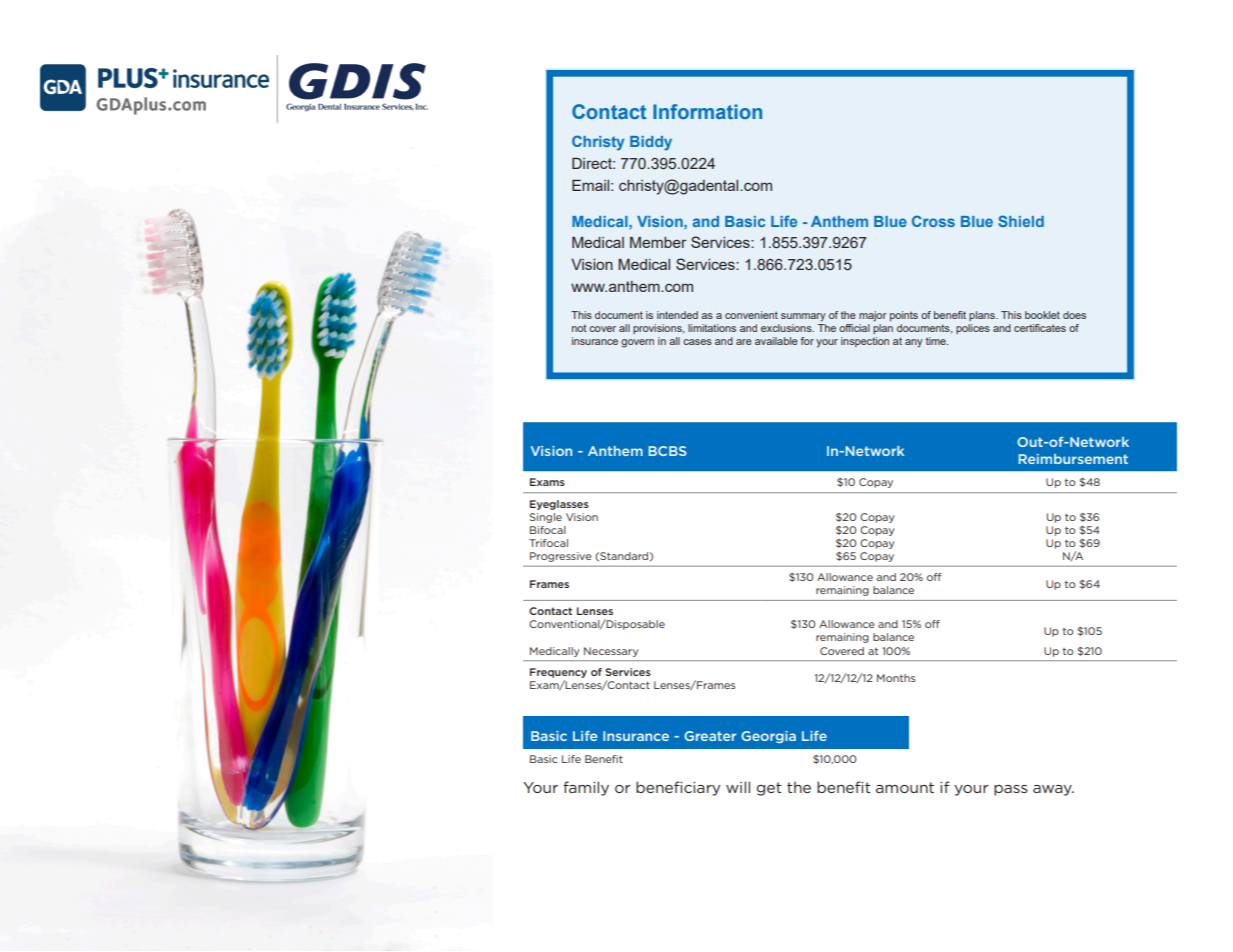 The image size is (1233, 952). I want to click on get, so click(769, 789).
